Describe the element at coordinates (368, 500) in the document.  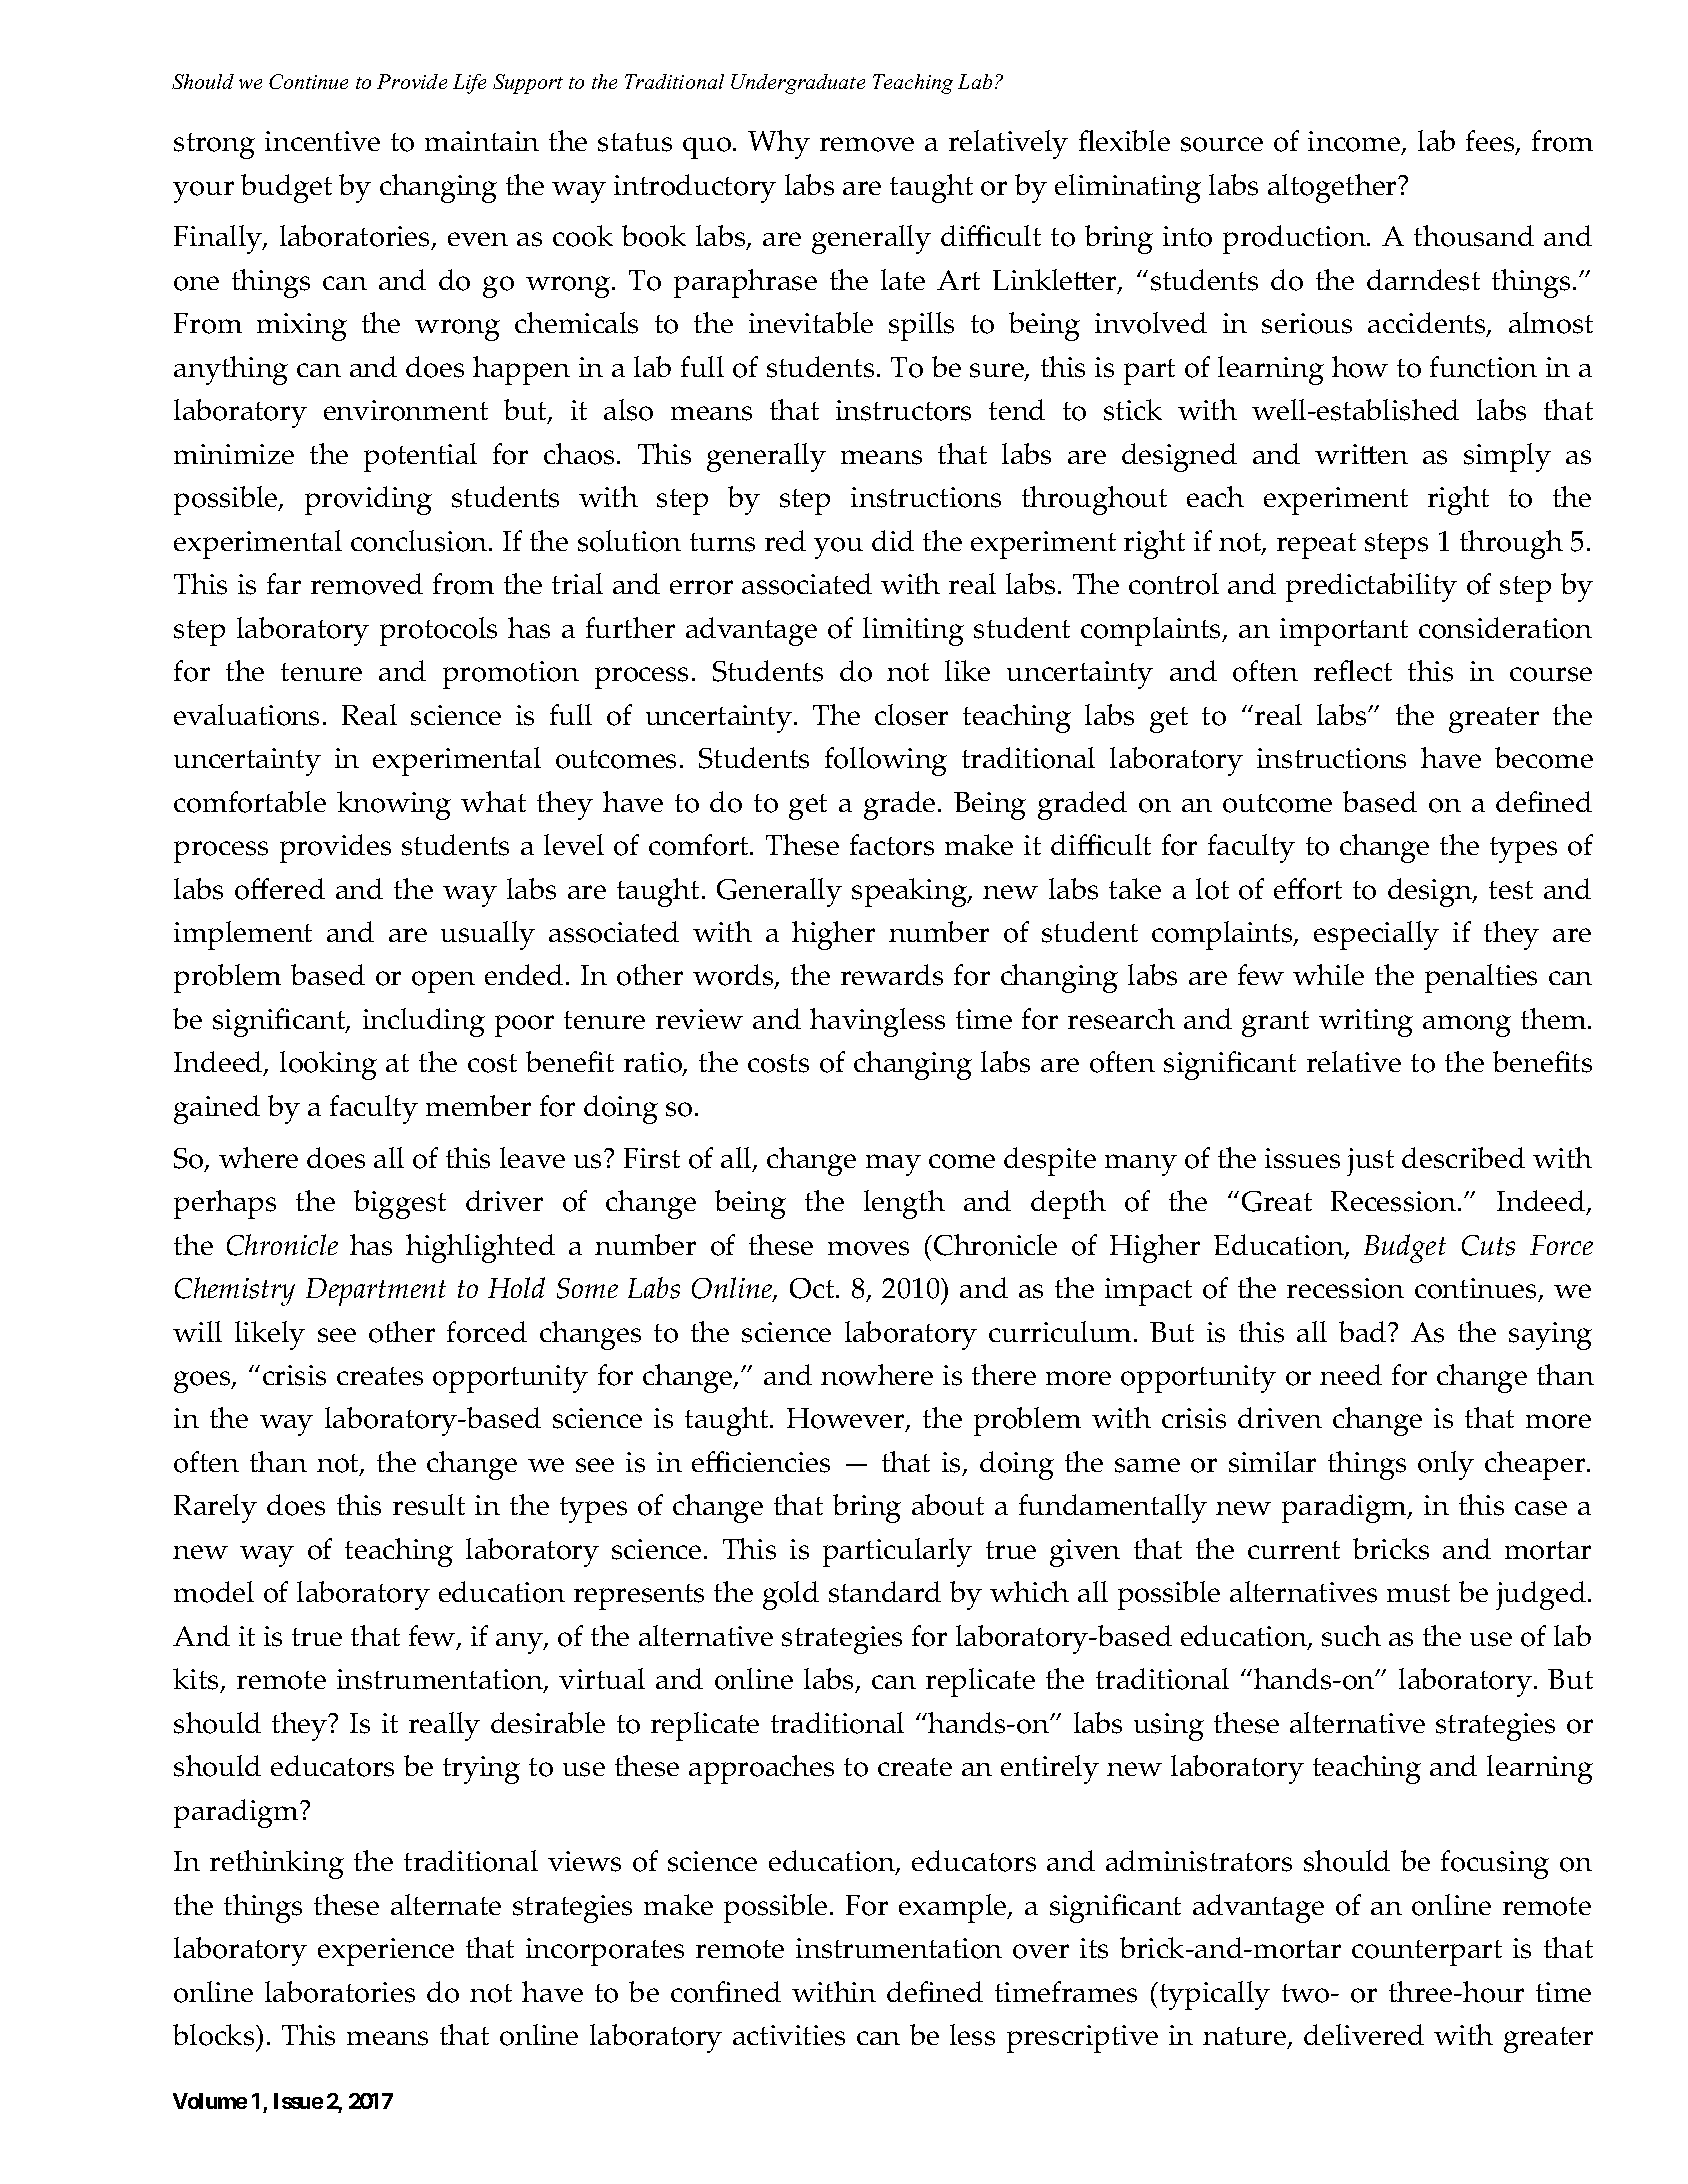
I see `providing` at that location.
